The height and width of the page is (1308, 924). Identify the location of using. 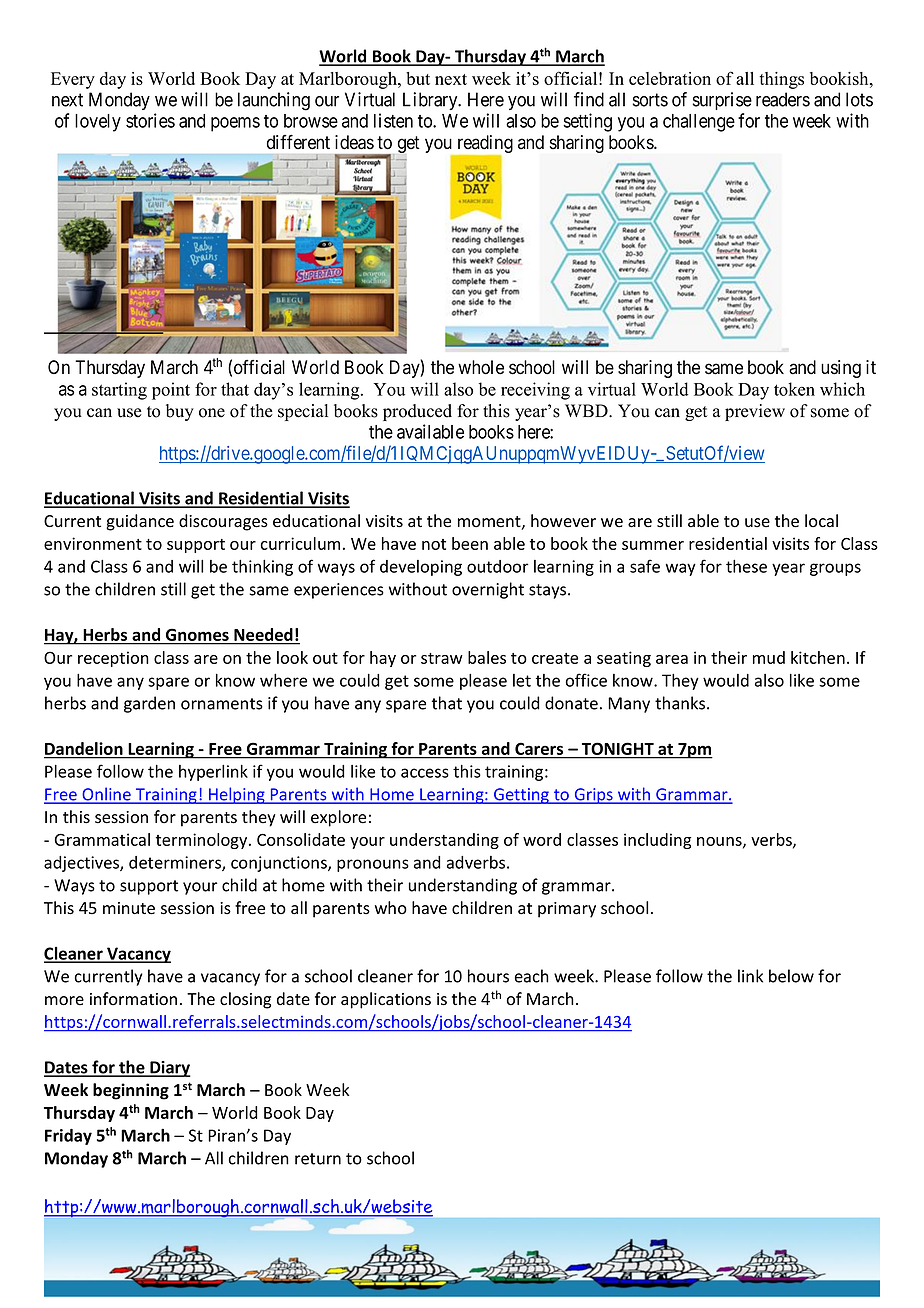
(841, 369).
